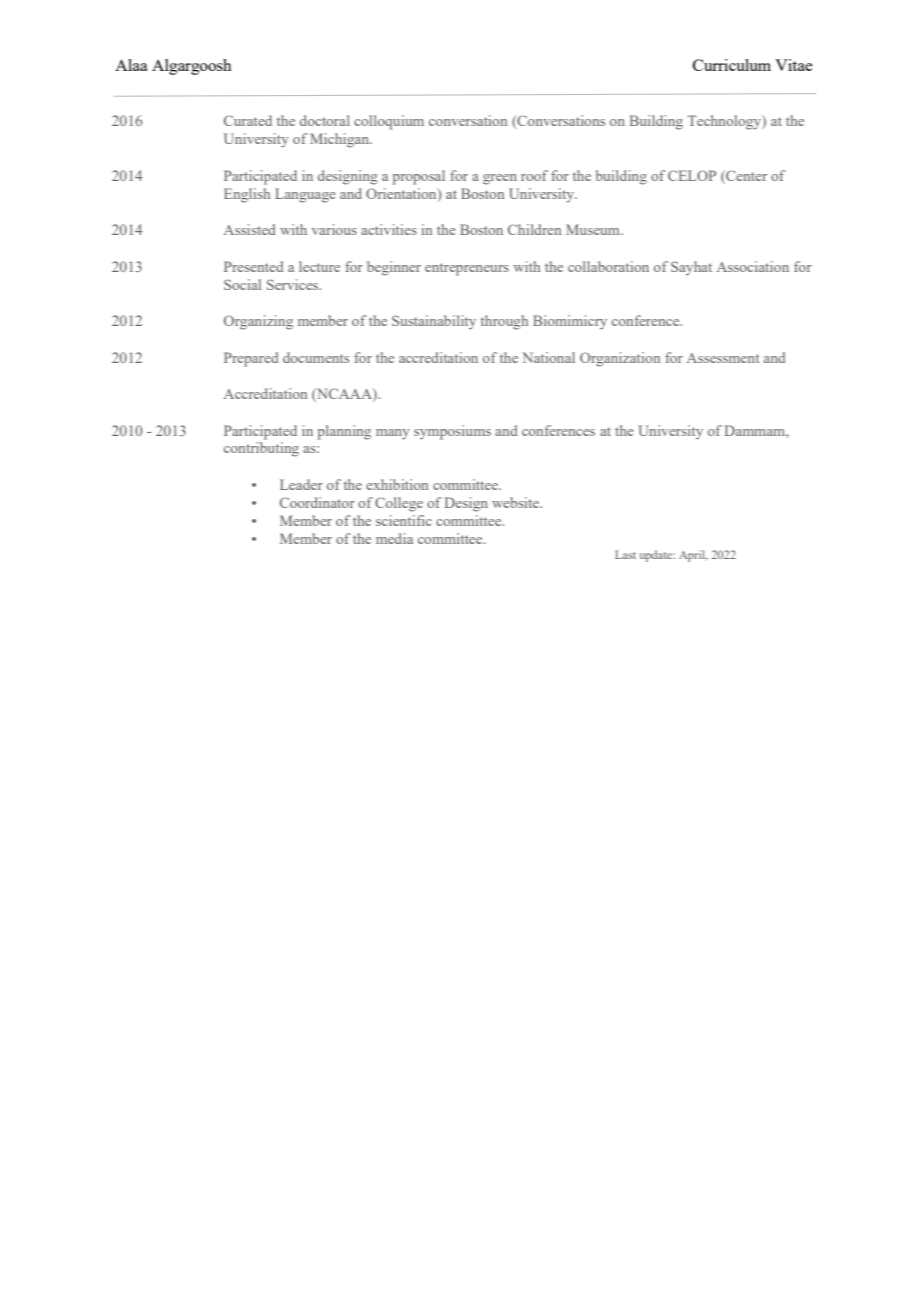  What do you see at coordinates (434, 322) in the page?
I see `Sustainability` at bounding box center [434, 322].
